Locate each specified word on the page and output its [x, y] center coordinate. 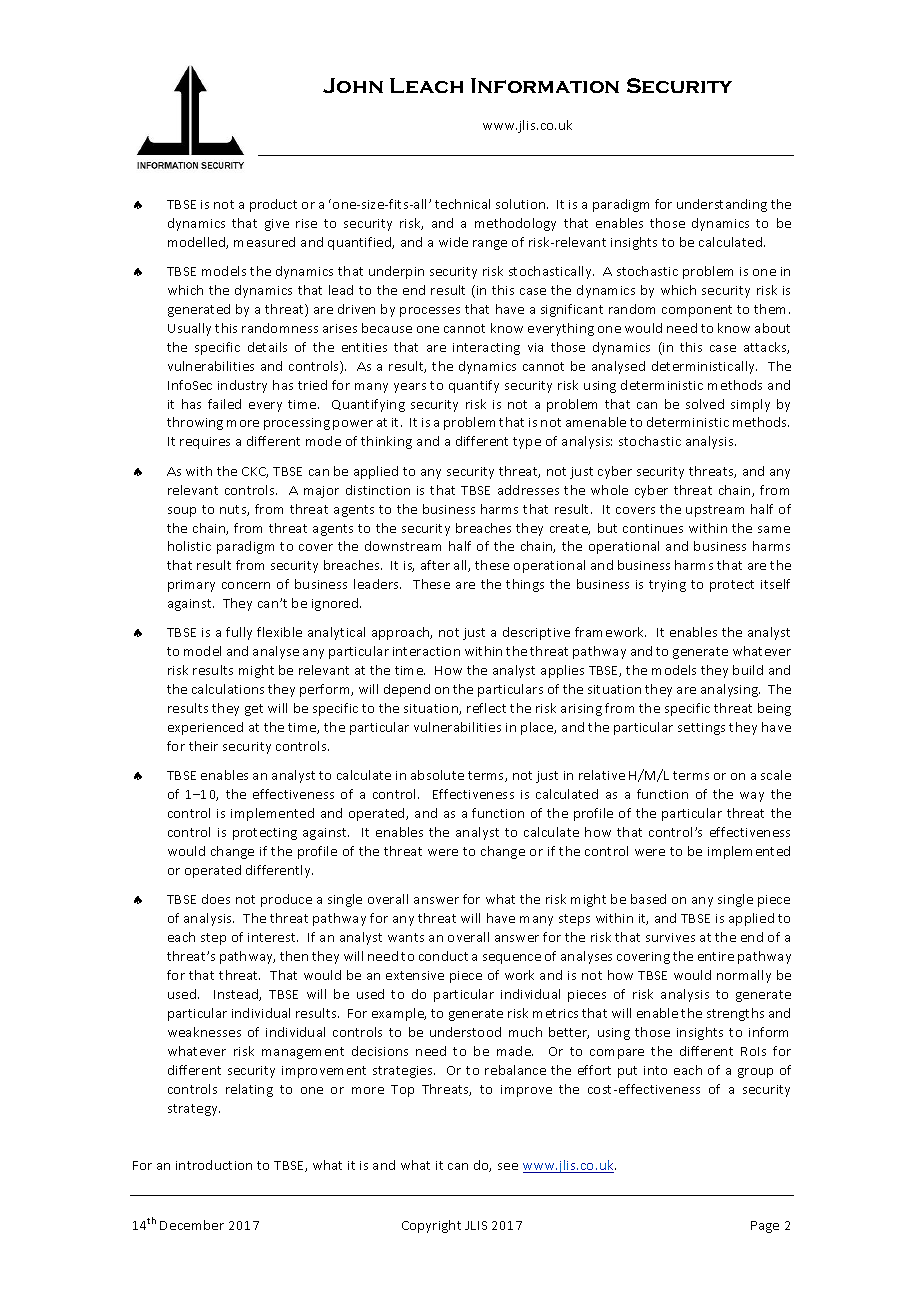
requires [205, 443]
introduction [214, 1165]
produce [286, 900]
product [273, 205]
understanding [722, 205]
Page [765, 1227]
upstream [715, 511]
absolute [437, 775]
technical [462, 204]
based [648, 899]
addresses [528, 490]
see [508, 1166]
